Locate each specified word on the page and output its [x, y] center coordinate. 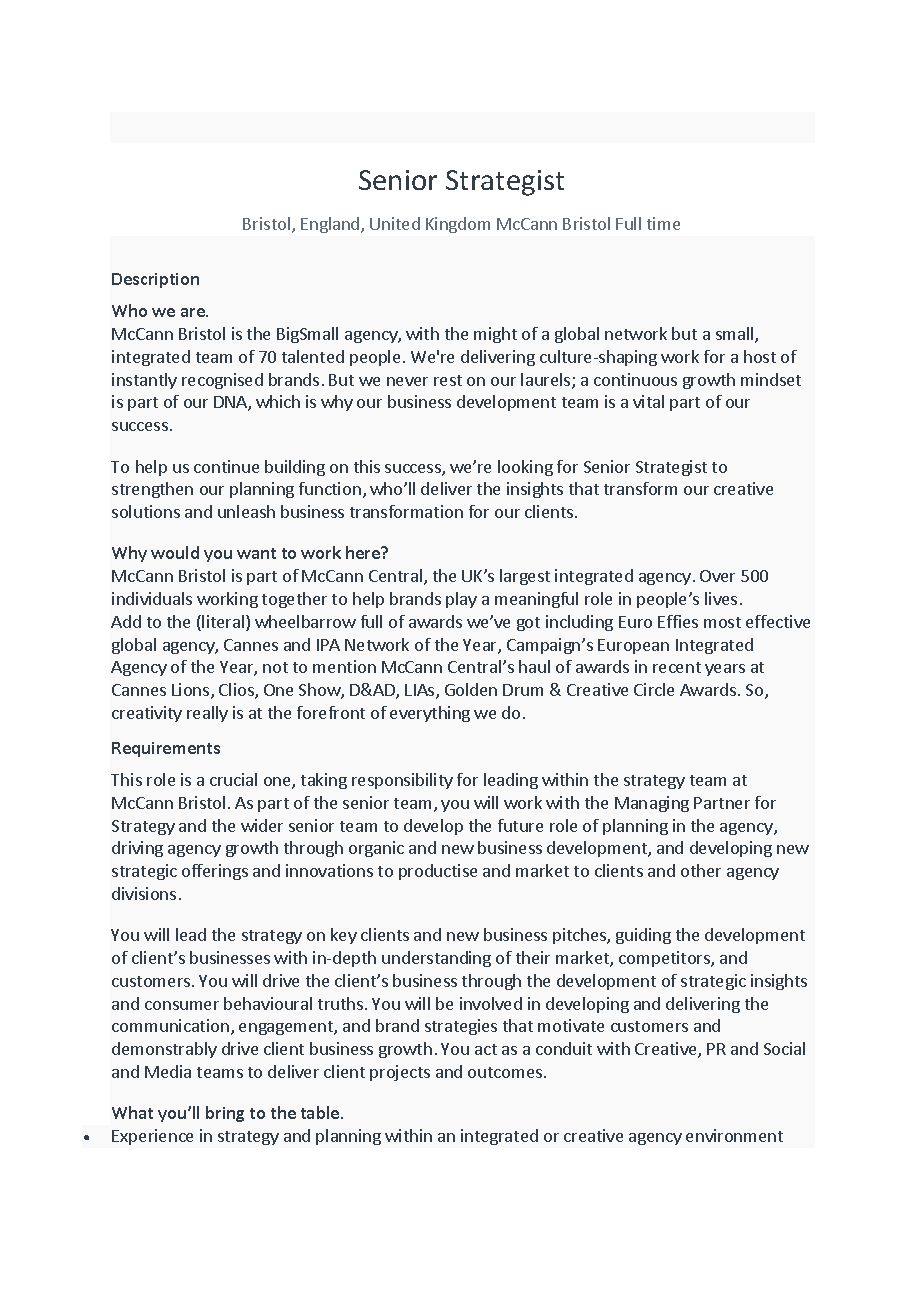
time [663, 223]
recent [677, 667]
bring [225, 1114]
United [395, 223]
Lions [192, 691]
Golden [471, 689]
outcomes [506, 1072]
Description [155, 280]
